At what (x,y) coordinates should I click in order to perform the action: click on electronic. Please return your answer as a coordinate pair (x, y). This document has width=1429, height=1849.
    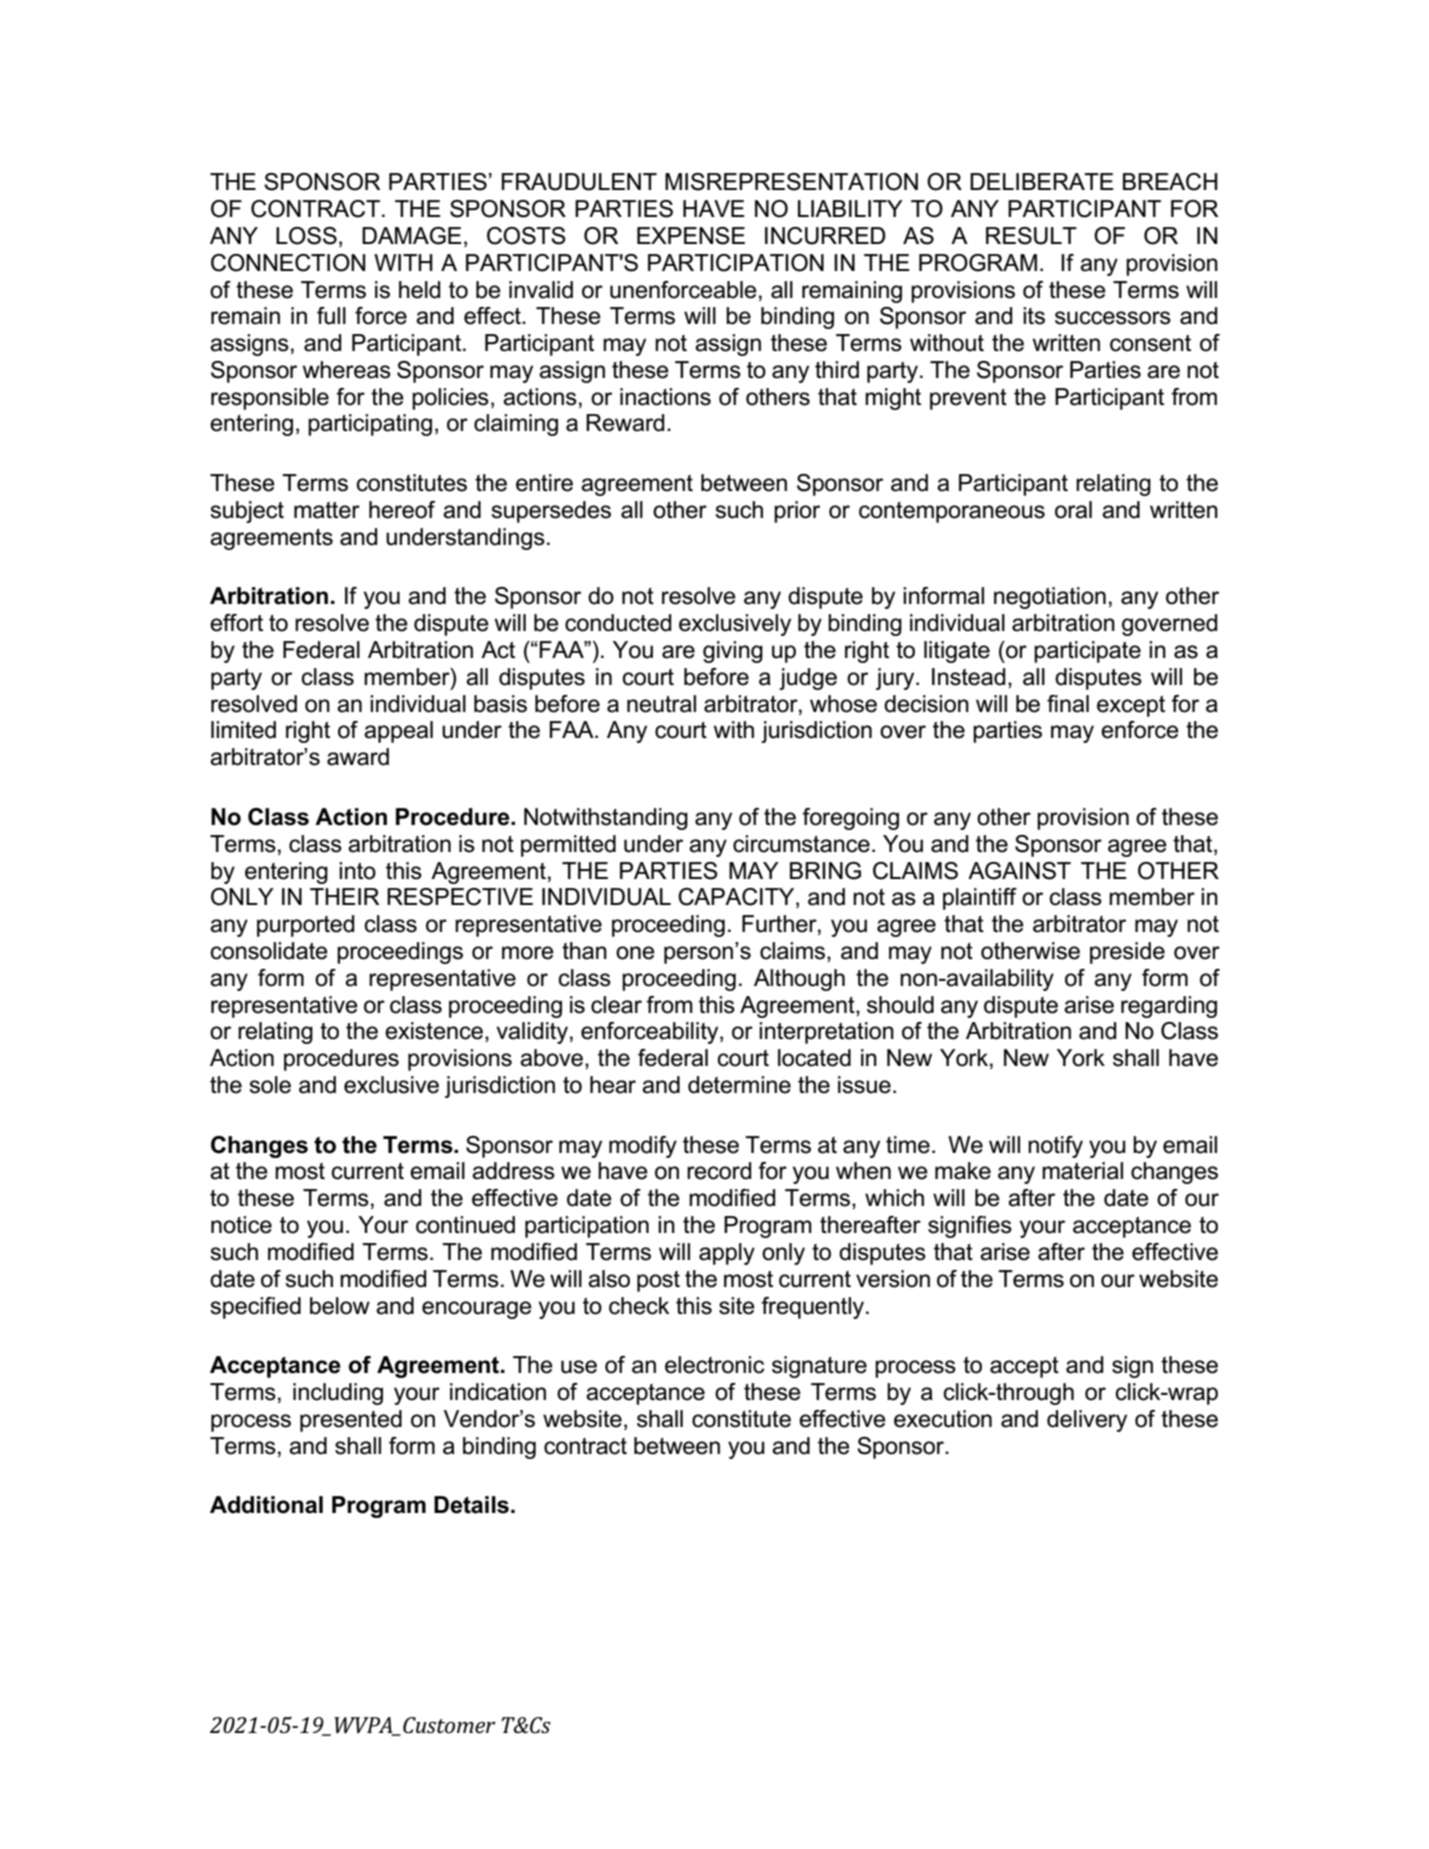
    Looking at the image, I should click on (714, 1365).
